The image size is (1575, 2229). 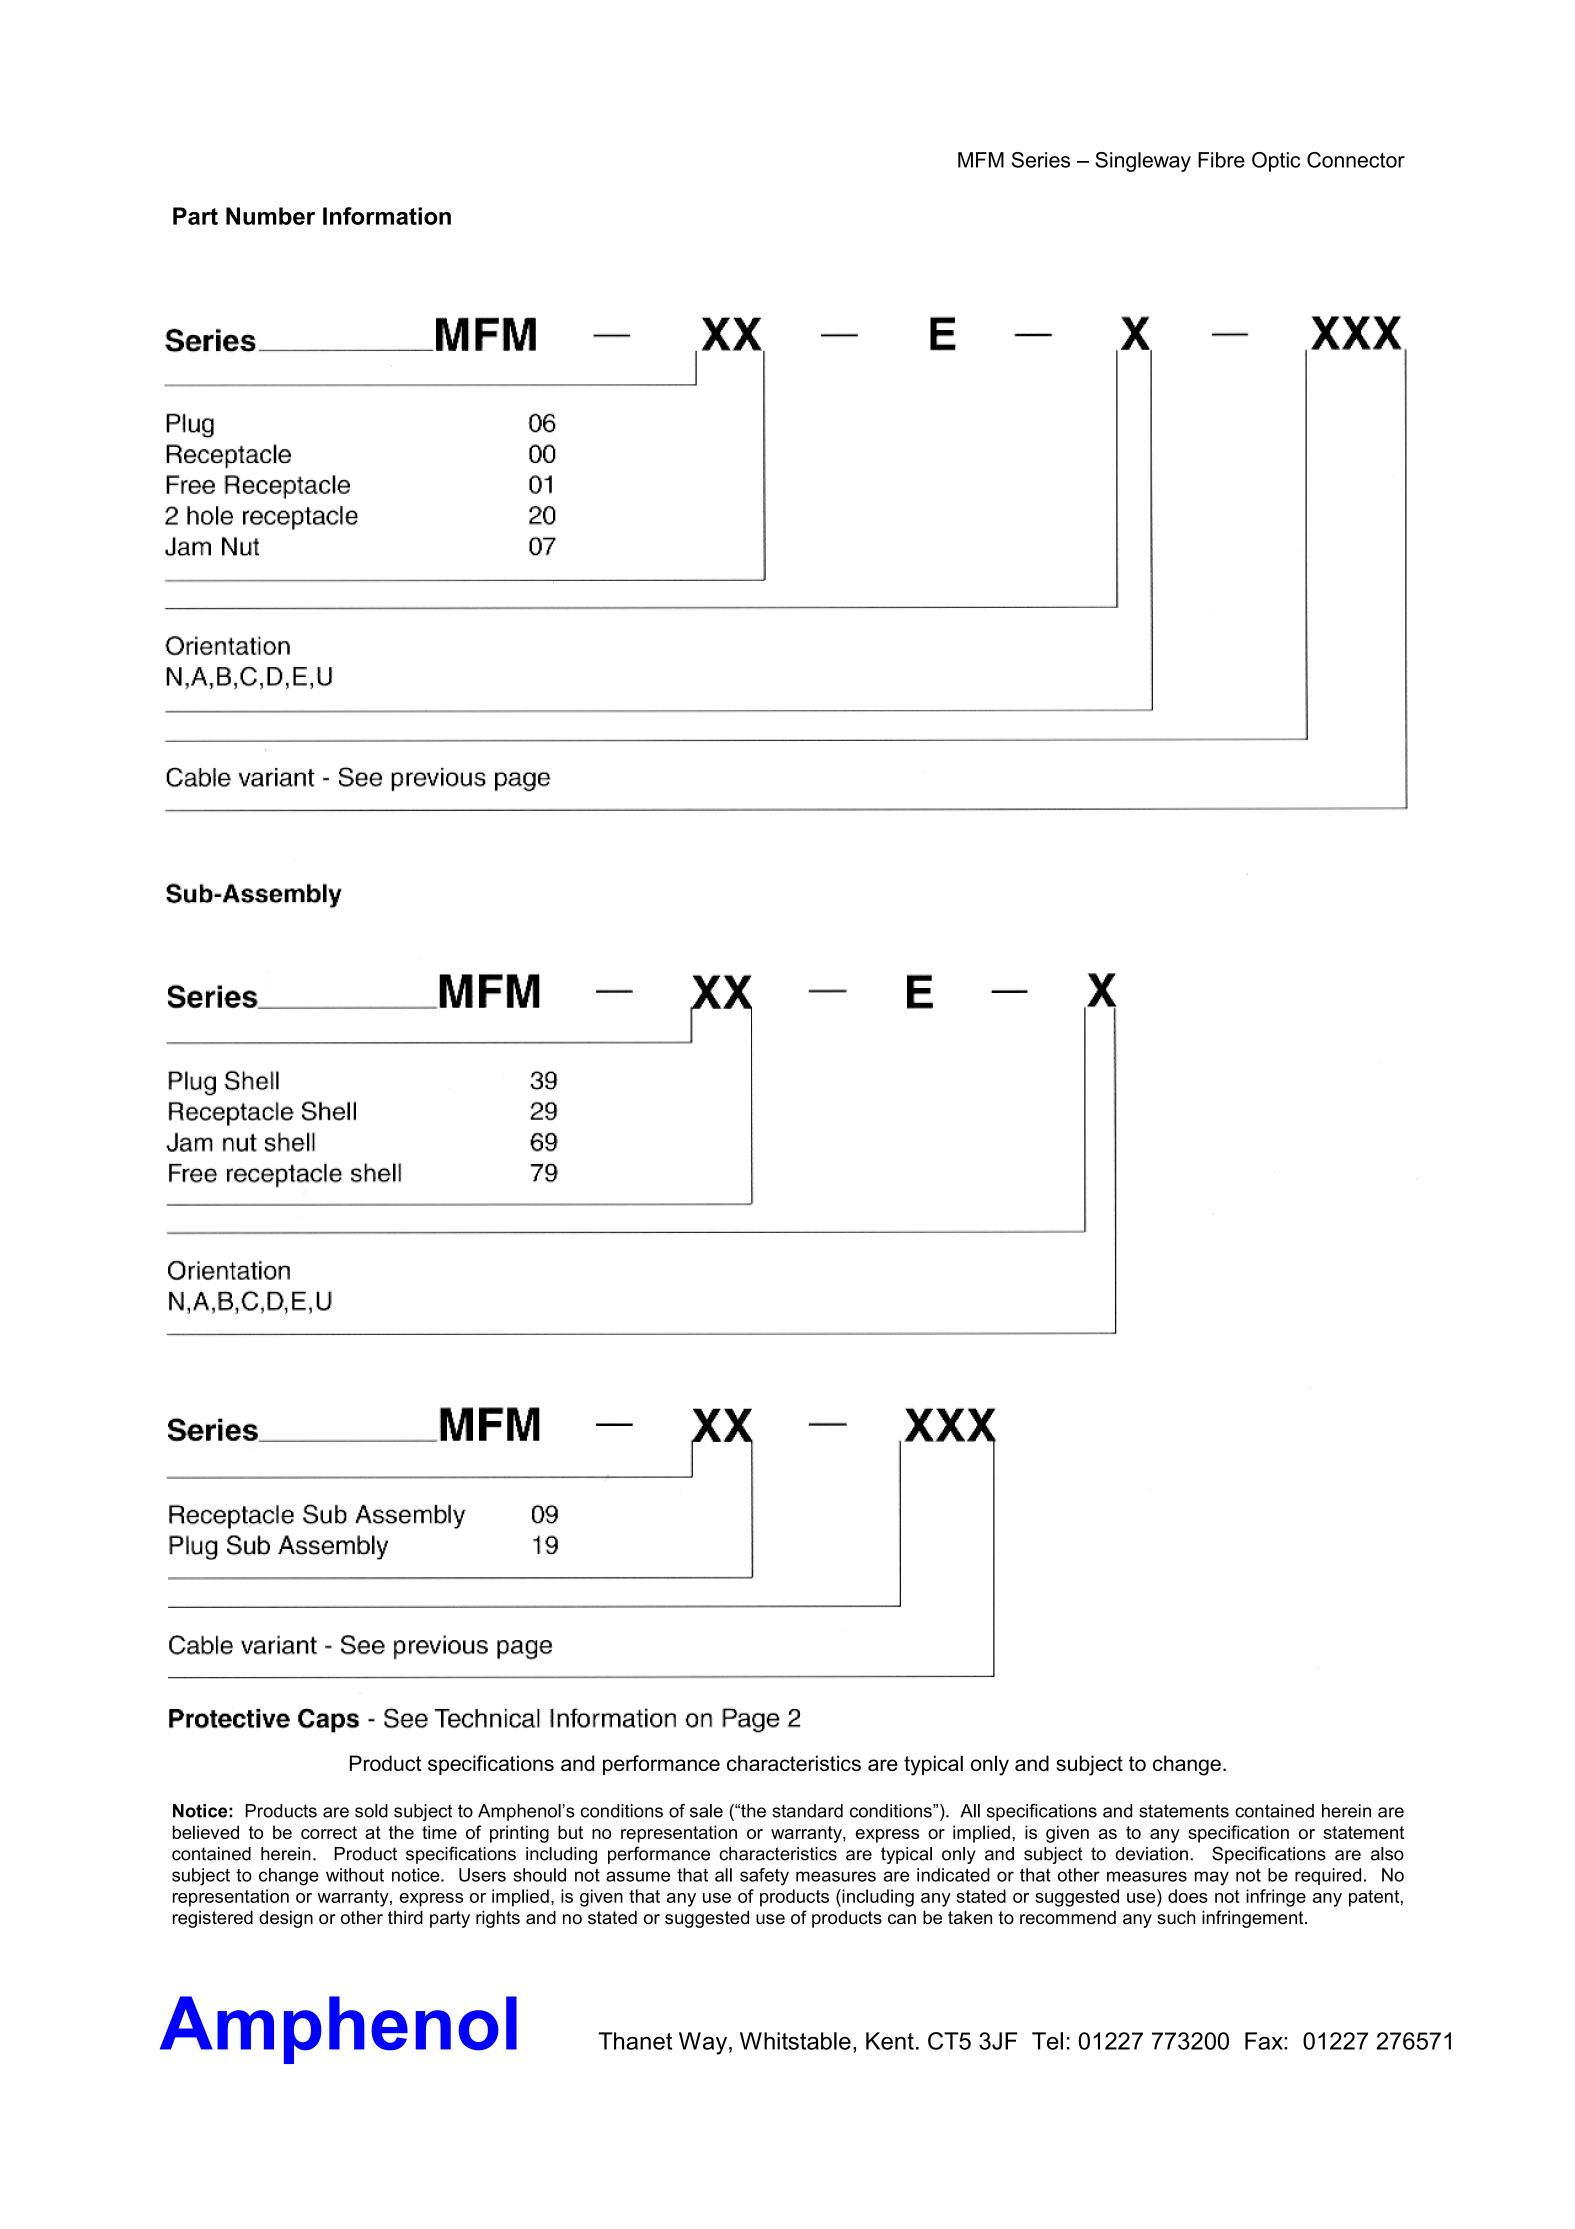 I want to click on sold, so click(x=371, y=1811).
